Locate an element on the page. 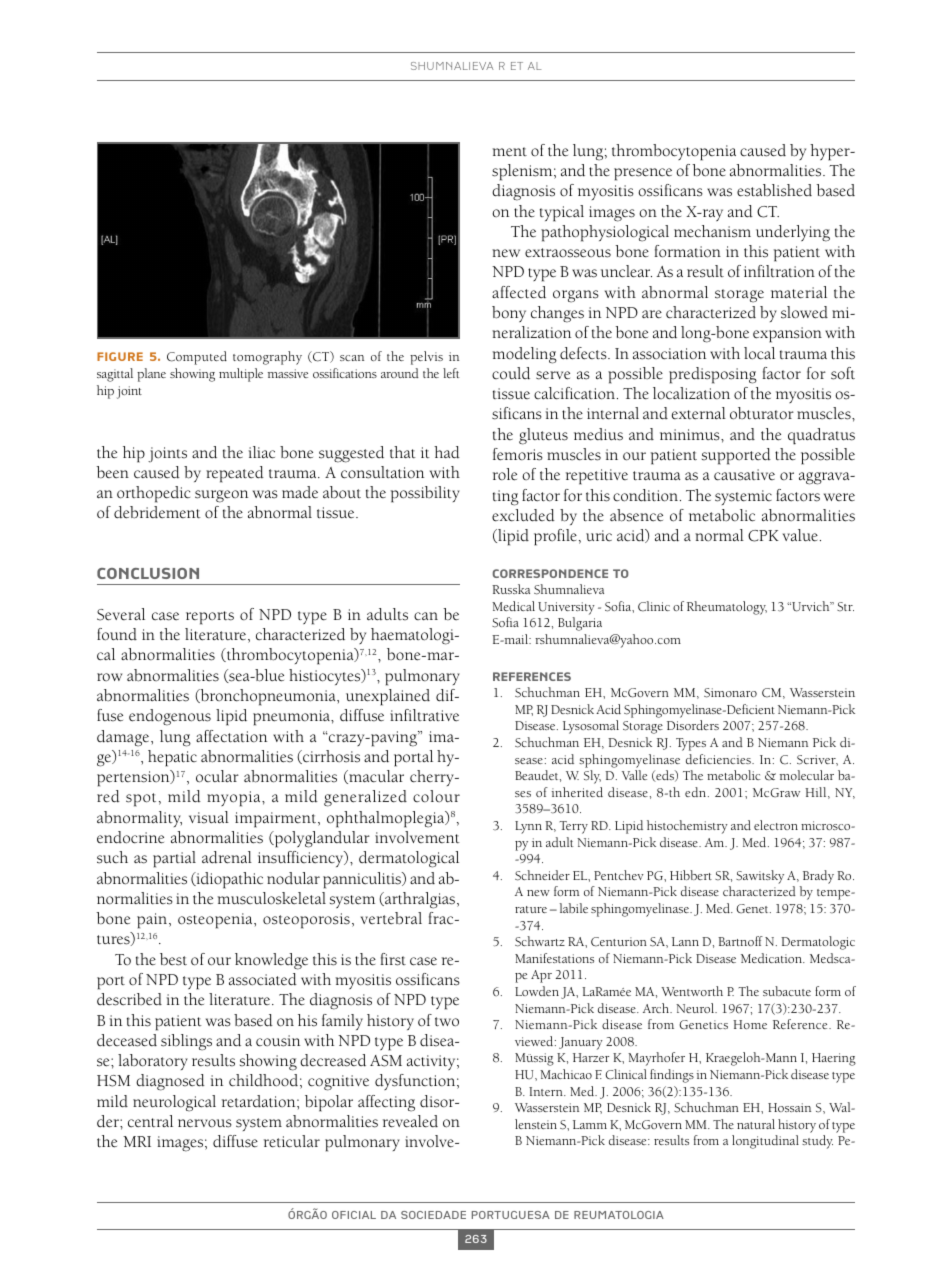 The width and height of the image is (952, 1288). typical is located at coordinates (562, 213).
